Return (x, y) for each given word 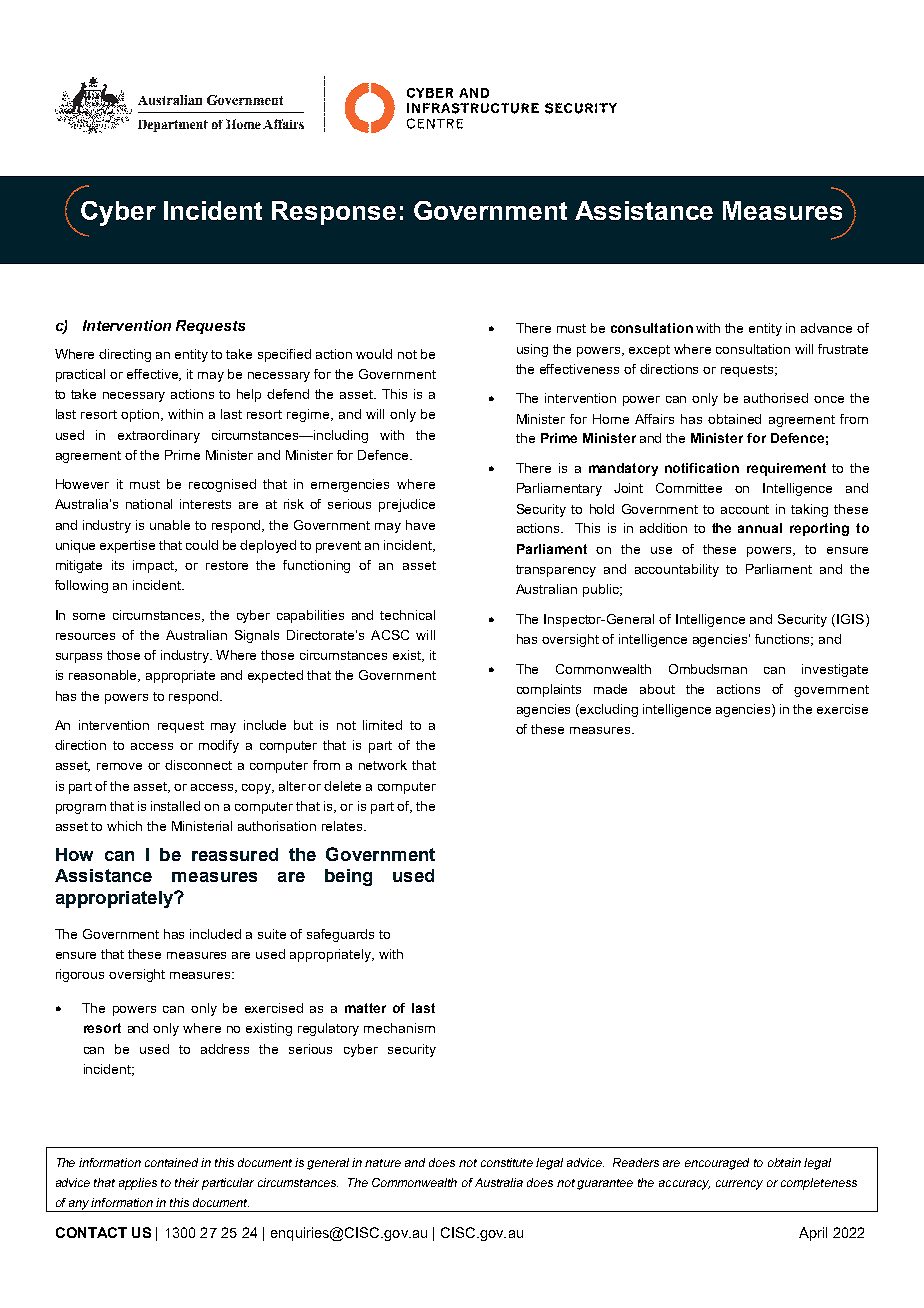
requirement (786, 469)
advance (826, 328)
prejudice (407, 505)
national (149, 504)
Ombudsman (708, 669)
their (187, 1182)
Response (334, 213)
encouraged (717, 1164)
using (532, 350)
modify (219, 746)
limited (382, 725)
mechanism (399, 1028)
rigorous (80, 975)
